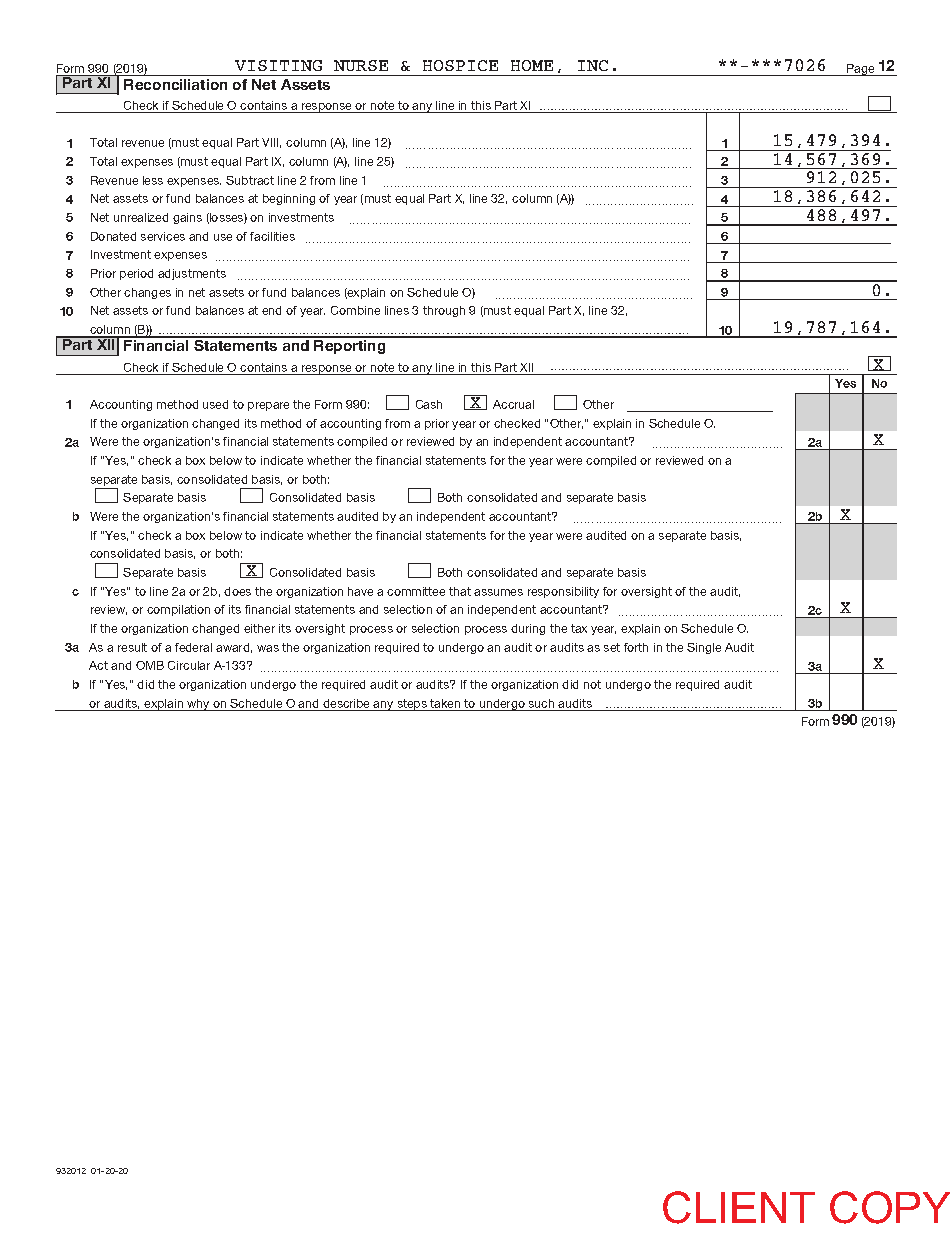 This screenshot has width=952, height=1233. Describe the element at coordinates (193, 647) in the screenshot. I see `federal` at that location.
